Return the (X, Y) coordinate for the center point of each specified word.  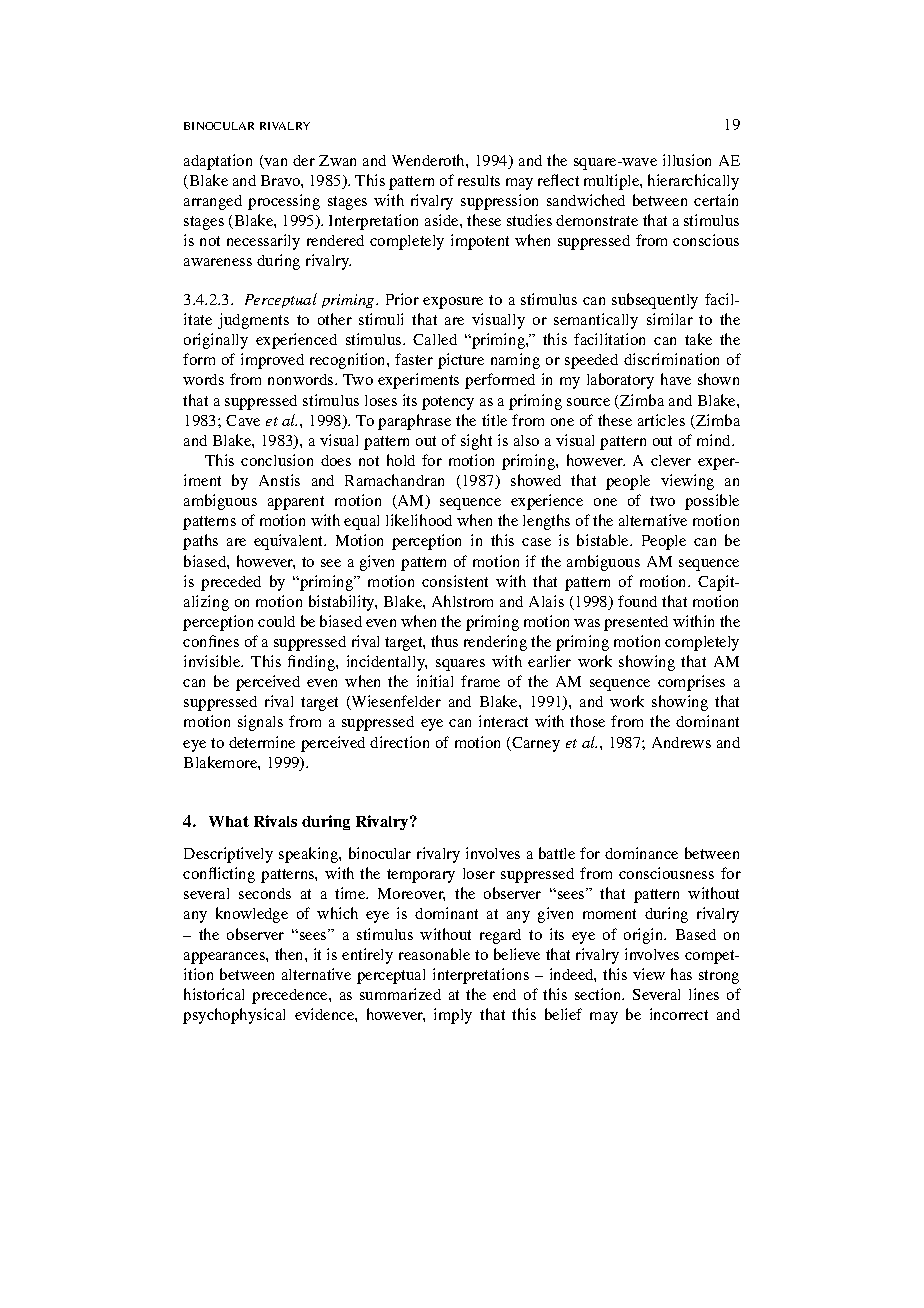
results (479, 180)
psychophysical (234, 1016)
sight (476, 442)
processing (284, 202)
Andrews (681, 742)
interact (503, 721)
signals (260, 723)
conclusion (277, 460)
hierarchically (693, 182)
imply (453, 1016)
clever (671, 460)
